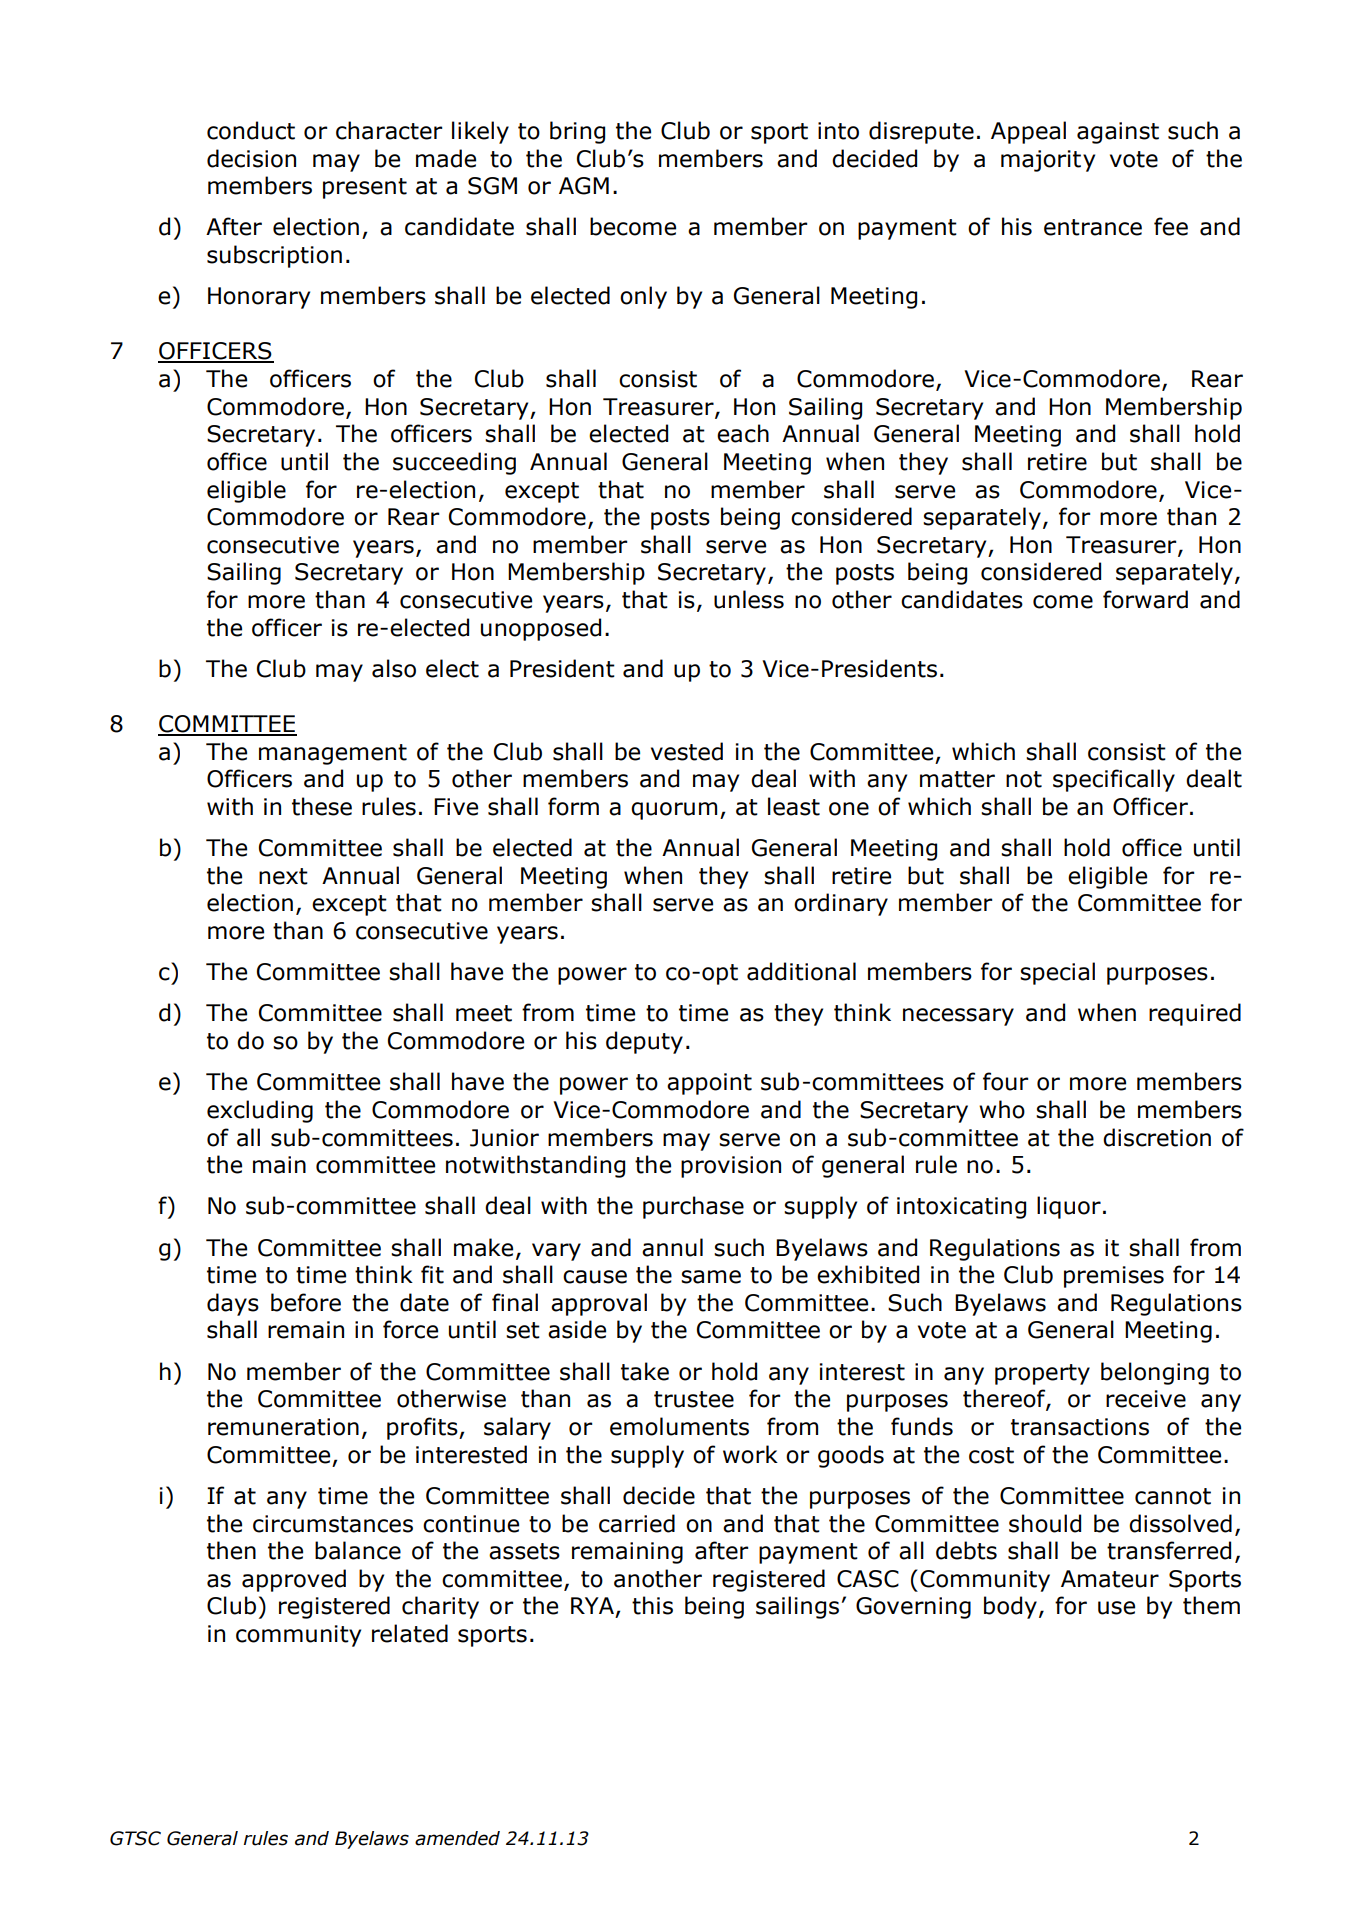  Describe the element at coordinates (283, 876) in the screenshot. I see `next` at that location.
